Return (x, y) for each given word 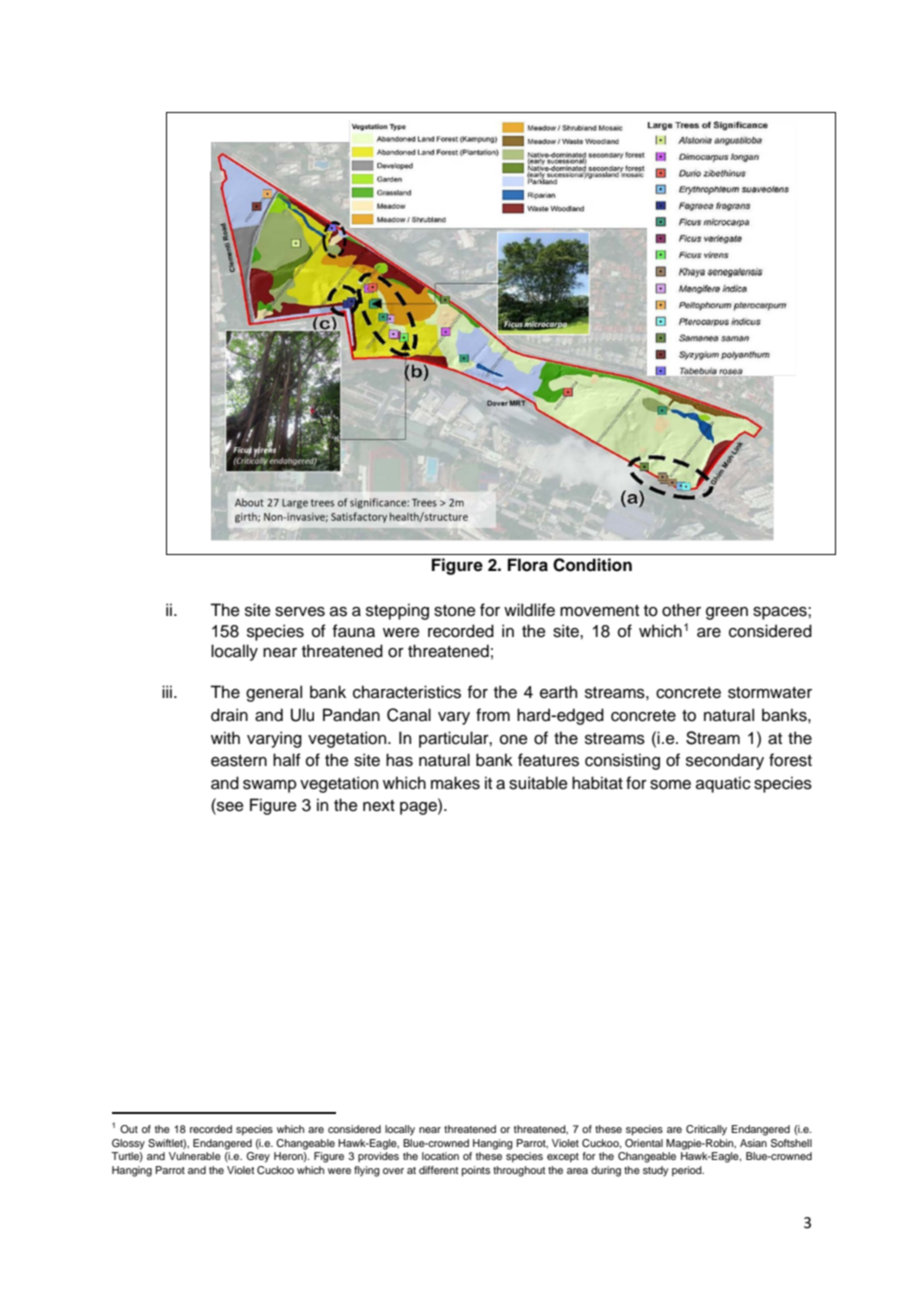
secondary (725, 761)
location (440, 1156)
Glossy (128, 1144)
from (493, 715)
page (419, 808)
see (229, 808)
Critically (706, 1130)
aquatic (723, 784)
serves (300, 612)
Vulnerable (195, 1156)
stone (455, 611)
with (225, 737)
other (681, 610)
